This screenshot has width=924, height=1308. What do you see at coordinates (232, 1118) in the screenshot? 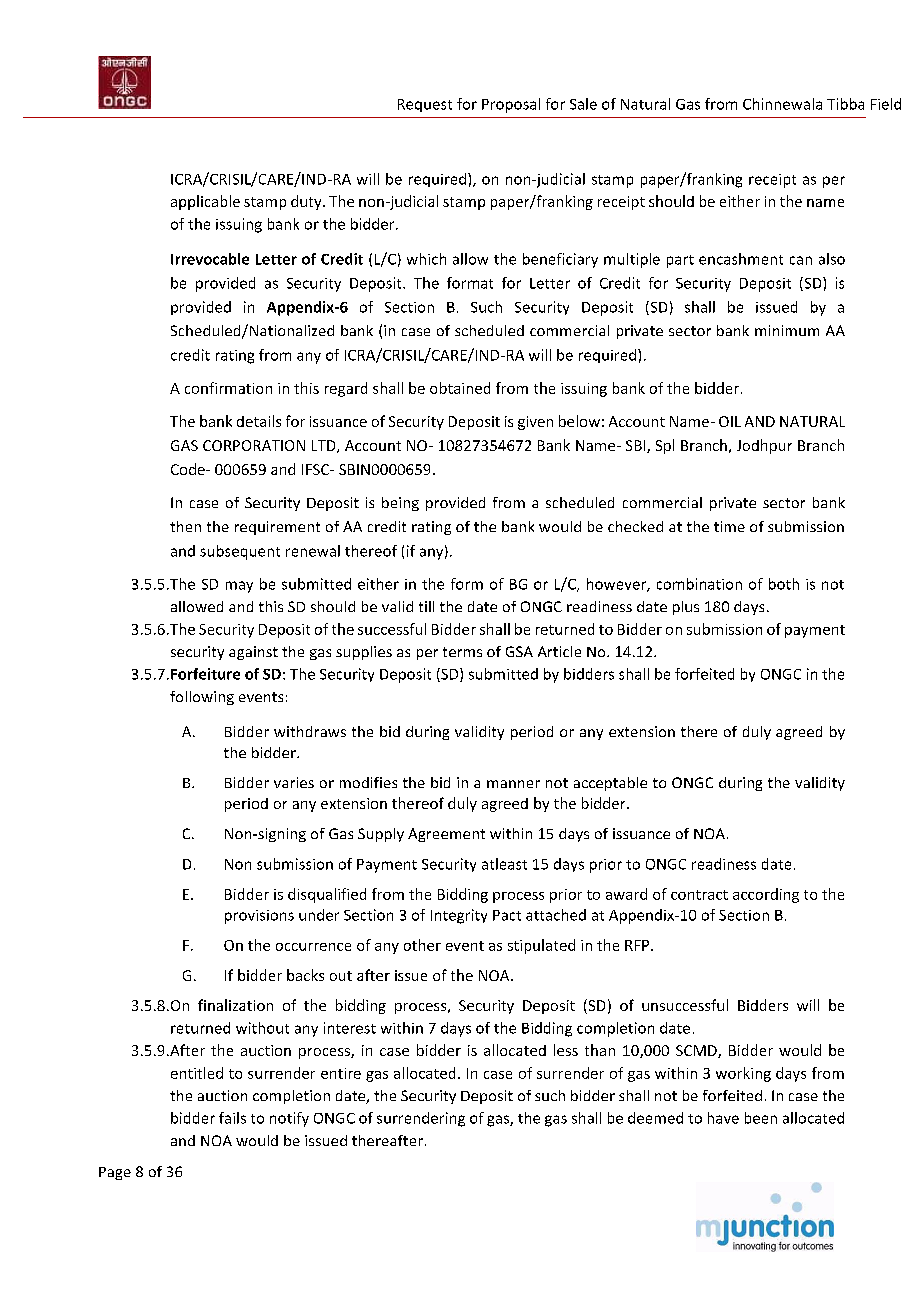
I see `fails` at bounding box center [232, 1118].
